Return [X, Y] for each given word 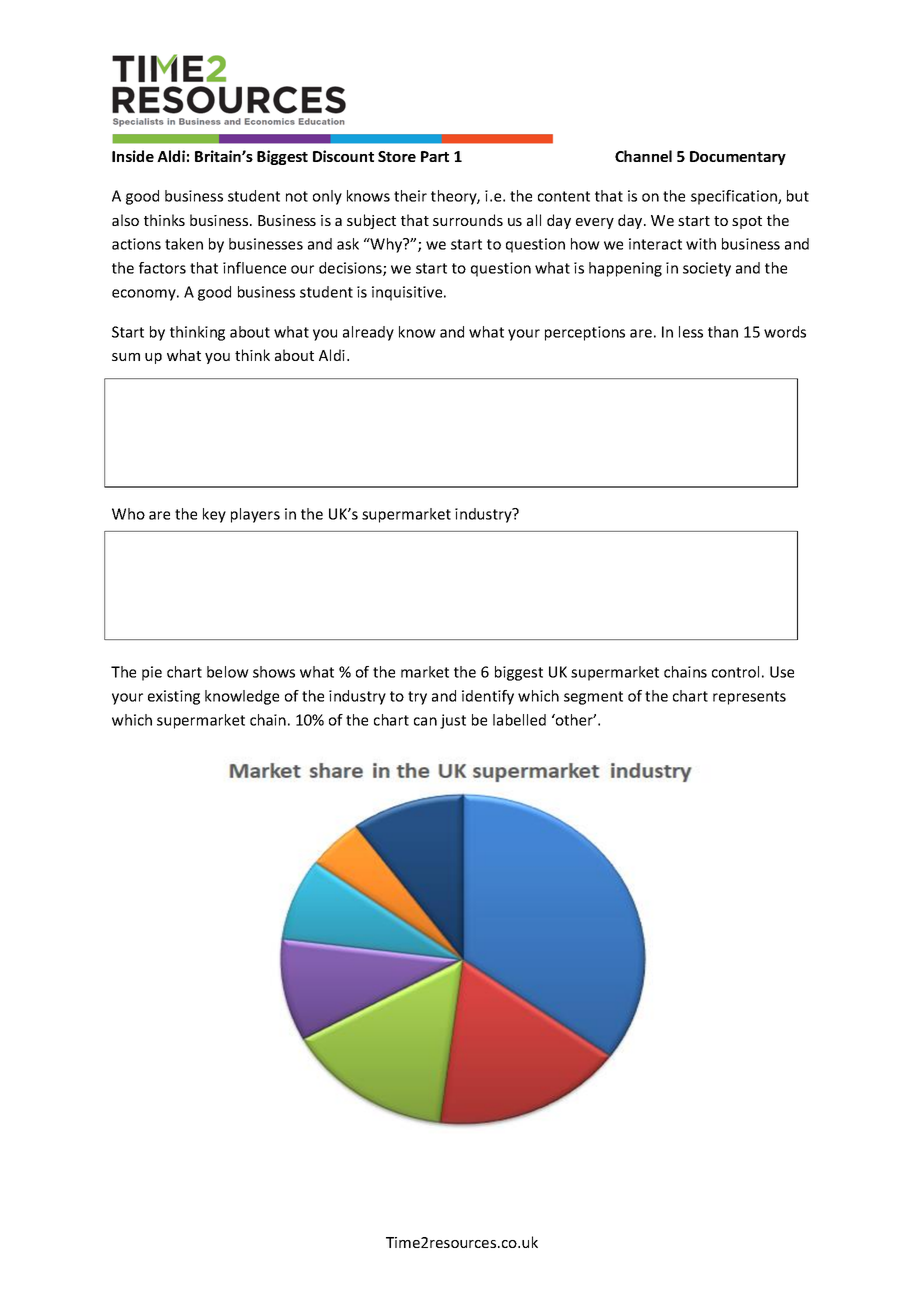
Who [128, 514]
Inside [133, 156]
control [735, 672]
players [255, 515]
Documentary [738, 158]
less [691, 332]
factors [162, 268]
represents [749, 698]
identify [488, 697]
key [214, 515]
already [368, 333]
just [453, 721]
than [723, 332]
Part [435, 156]
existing [174, 697]
